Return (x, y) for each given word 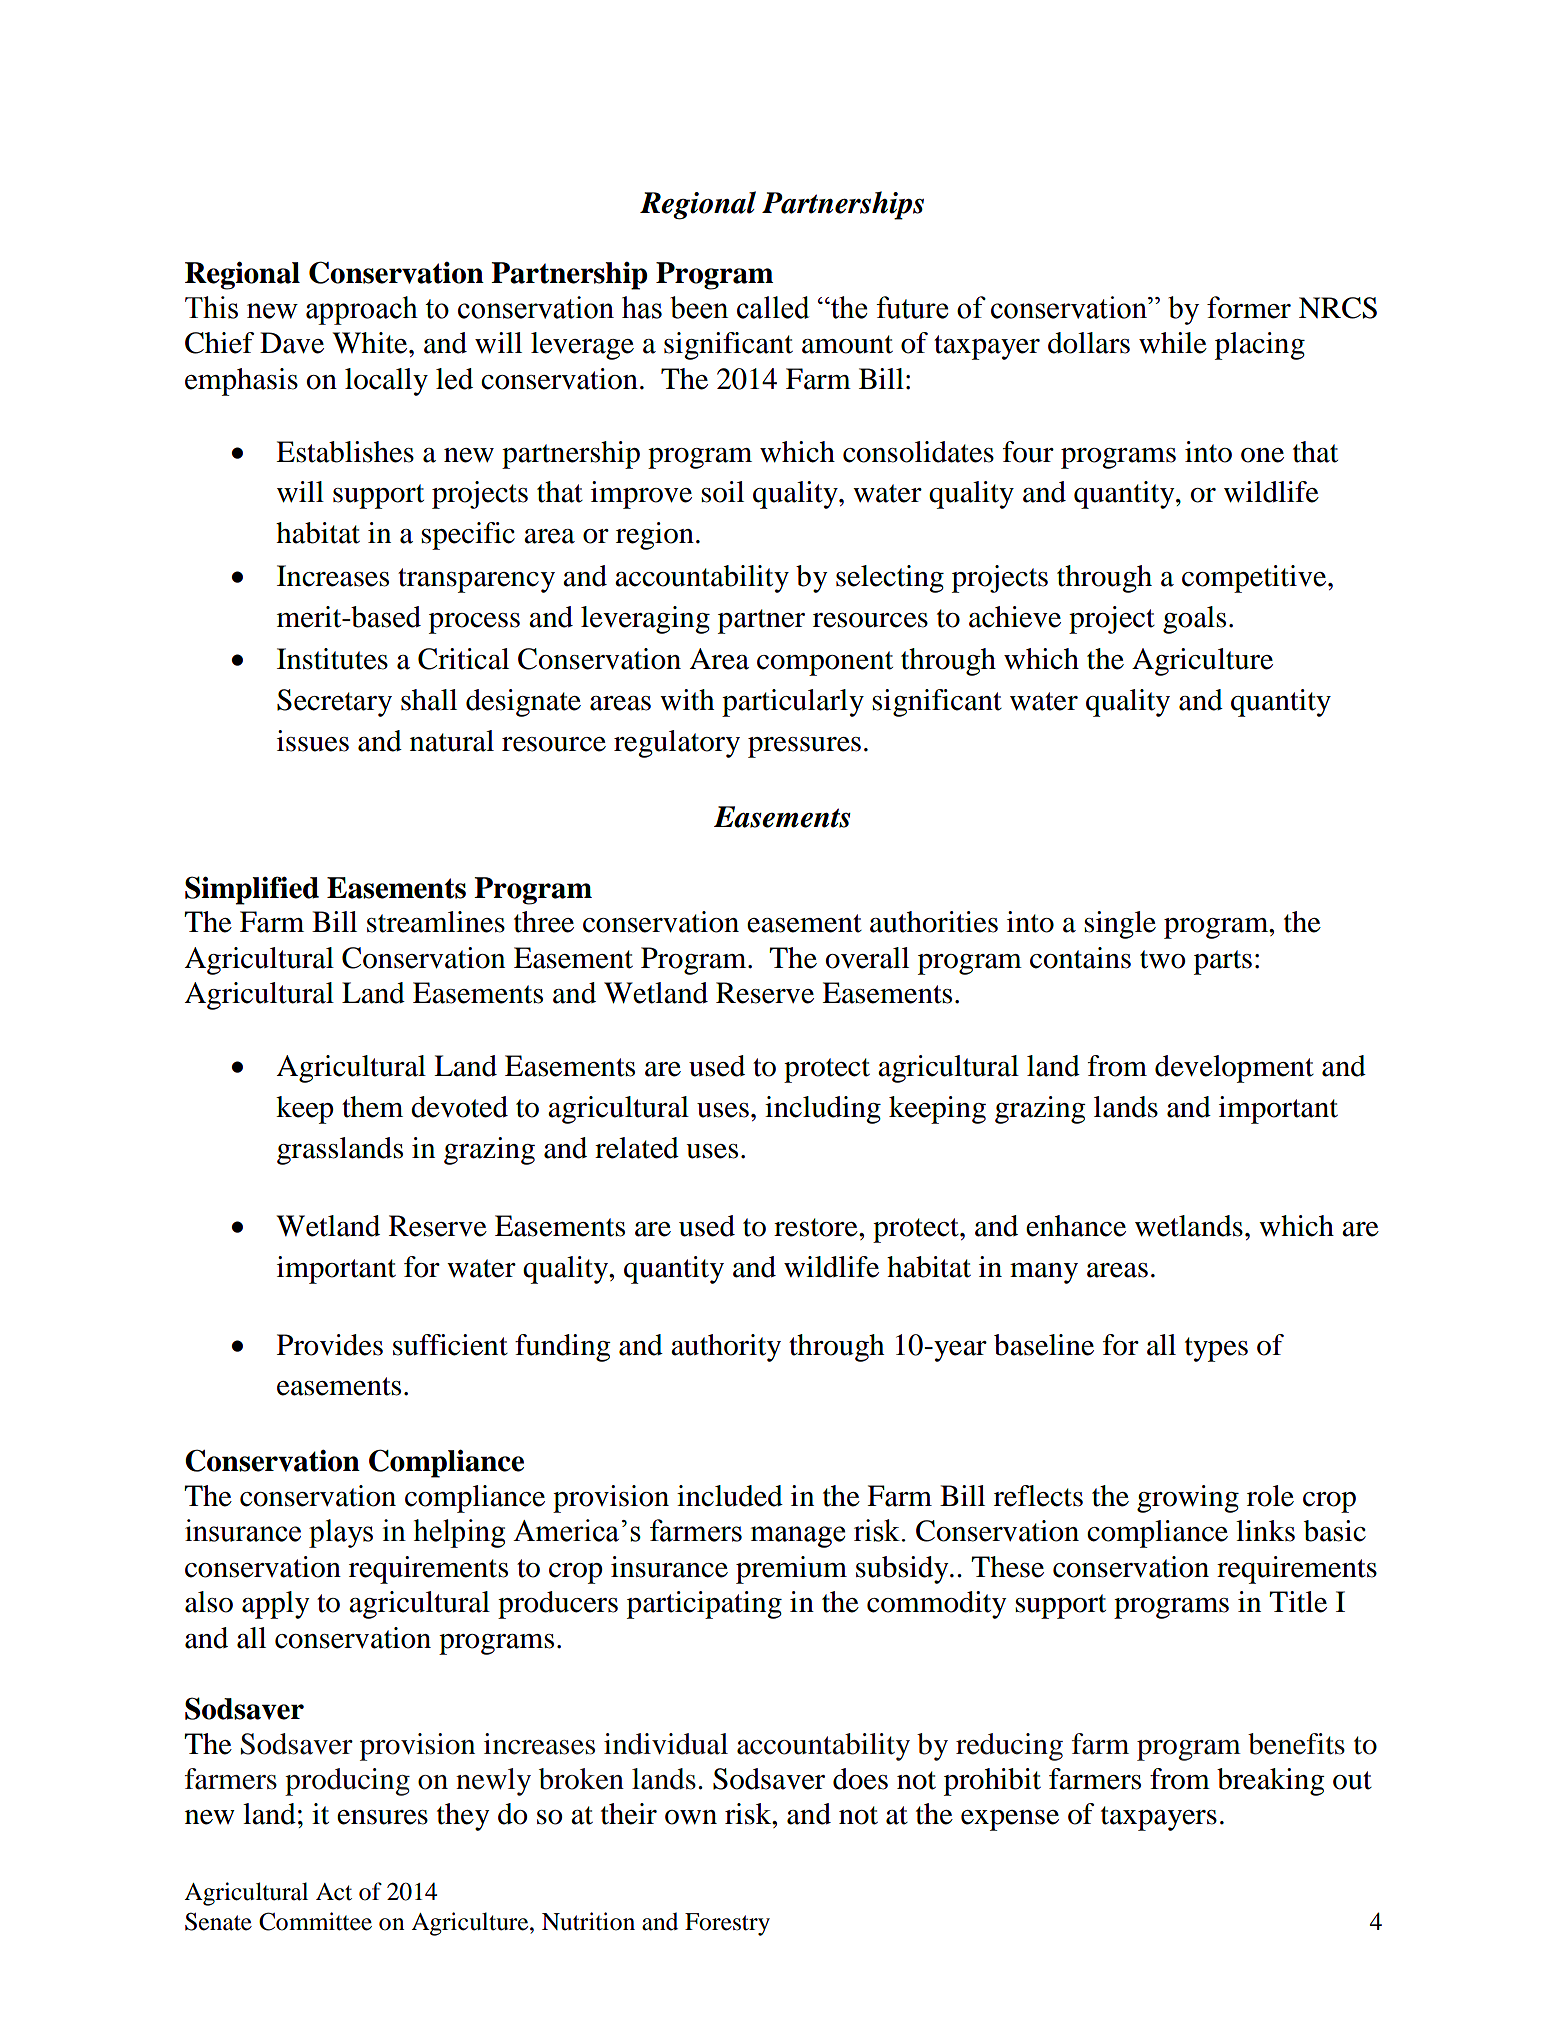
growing (1188, 1499)
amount (847, 344)
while (1173, 343)
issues (313, 741)
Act (334, 1892)
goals (1194, 620)
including (823, 1110)
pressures (804, 747)
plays (341, 1533)
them (372, 1107)
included (730, 1496)
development (1234, 1069)
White (371, 343)
